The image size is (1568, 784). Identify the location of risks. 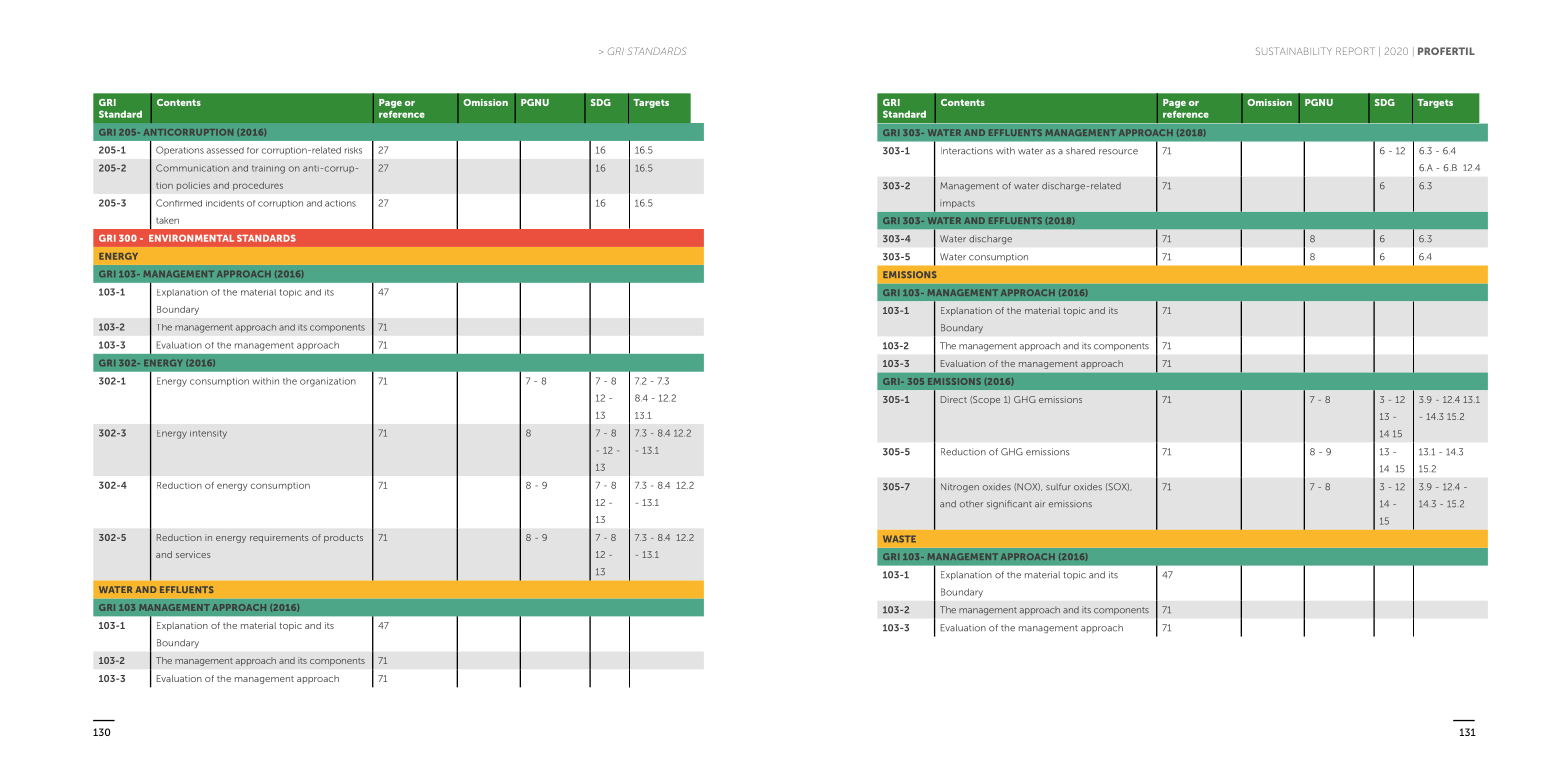
(353, 150).
